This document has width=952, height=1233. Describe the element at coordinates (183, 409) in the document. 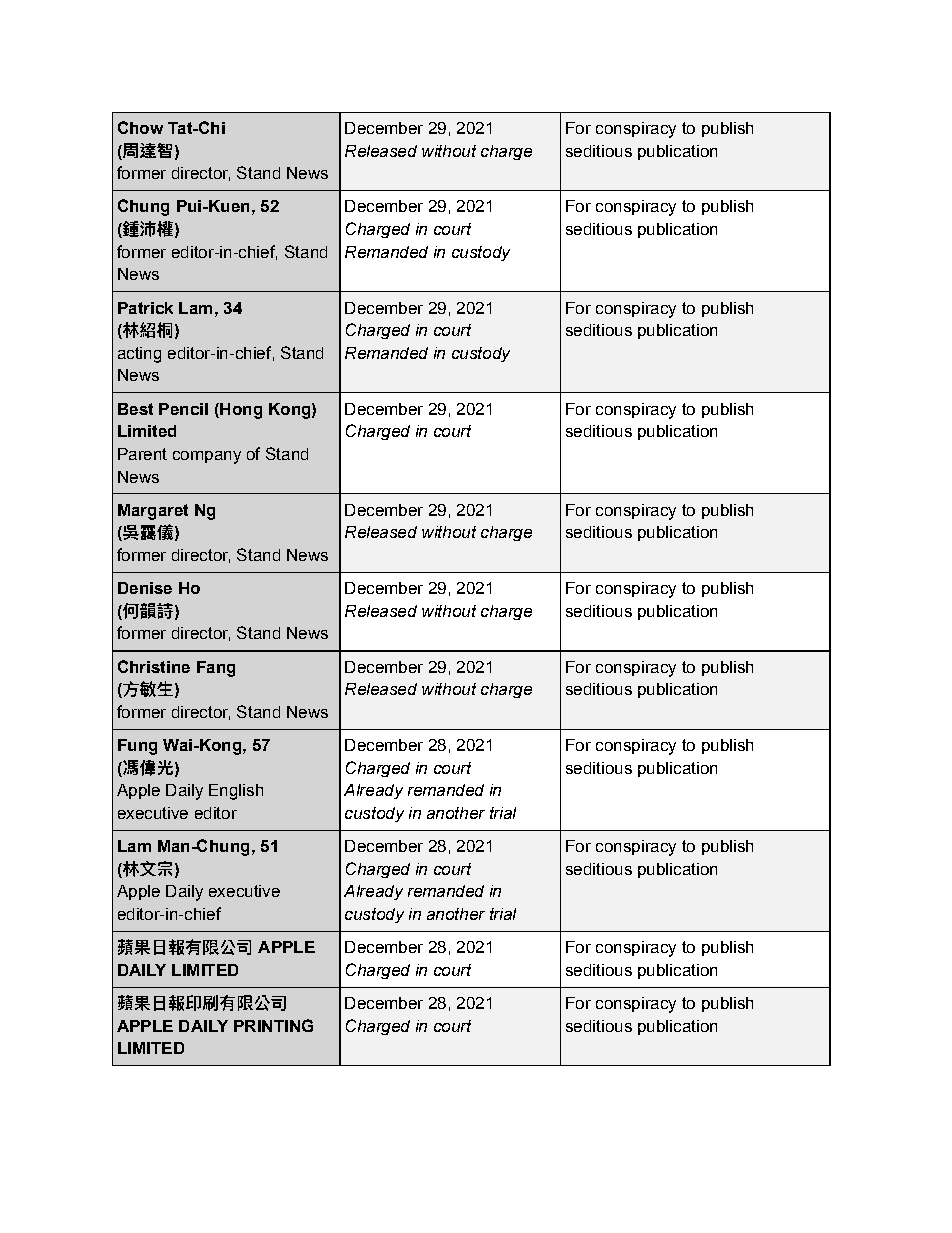

I see `Pencil` at that location.
